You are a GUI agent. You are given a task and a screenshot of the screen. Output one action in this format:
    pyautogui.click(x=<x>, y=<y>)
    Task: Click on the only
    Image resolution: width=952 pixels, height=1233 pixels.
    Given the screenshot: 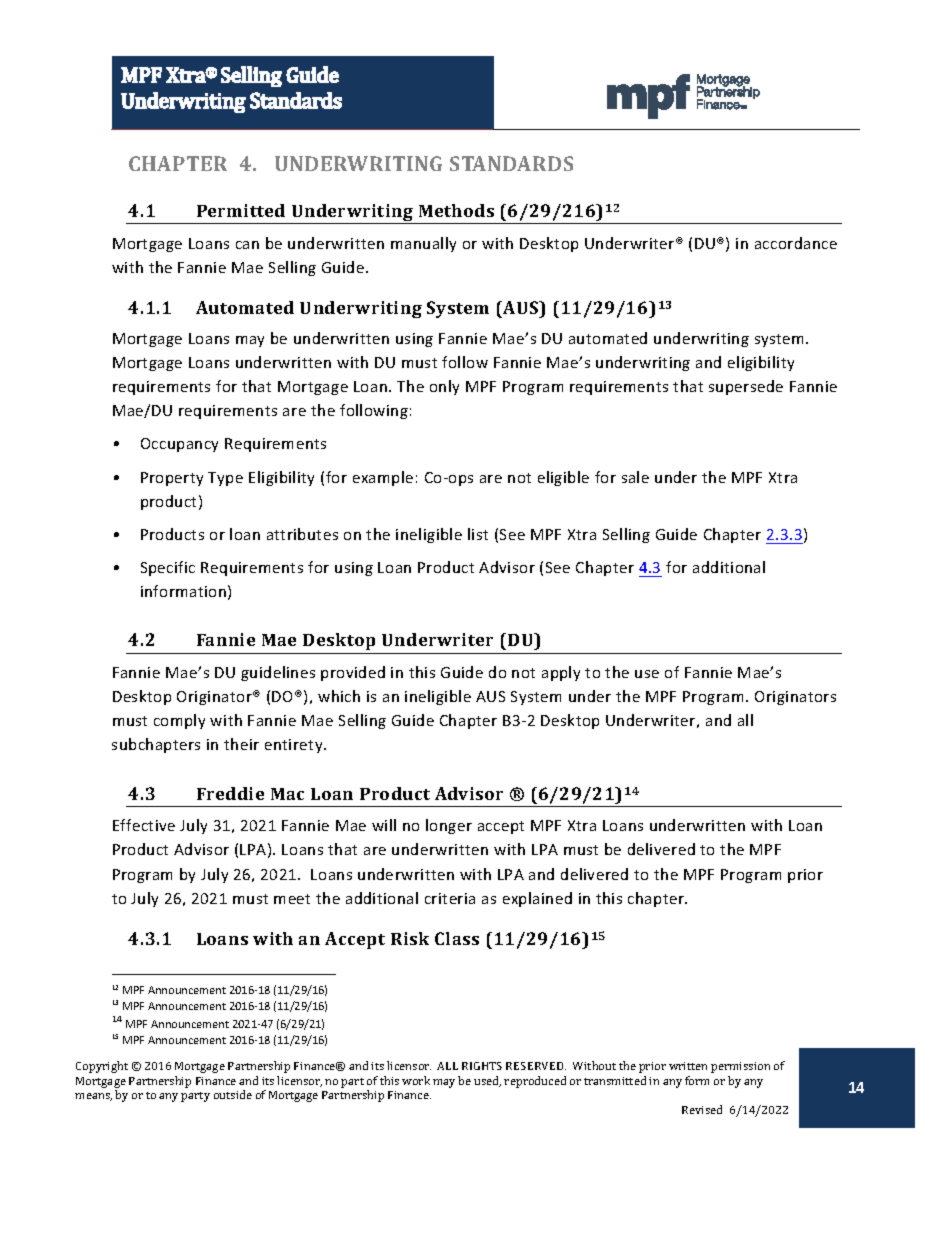 What is the action you would take?
    pyautogui.click(x=444, y=387)
